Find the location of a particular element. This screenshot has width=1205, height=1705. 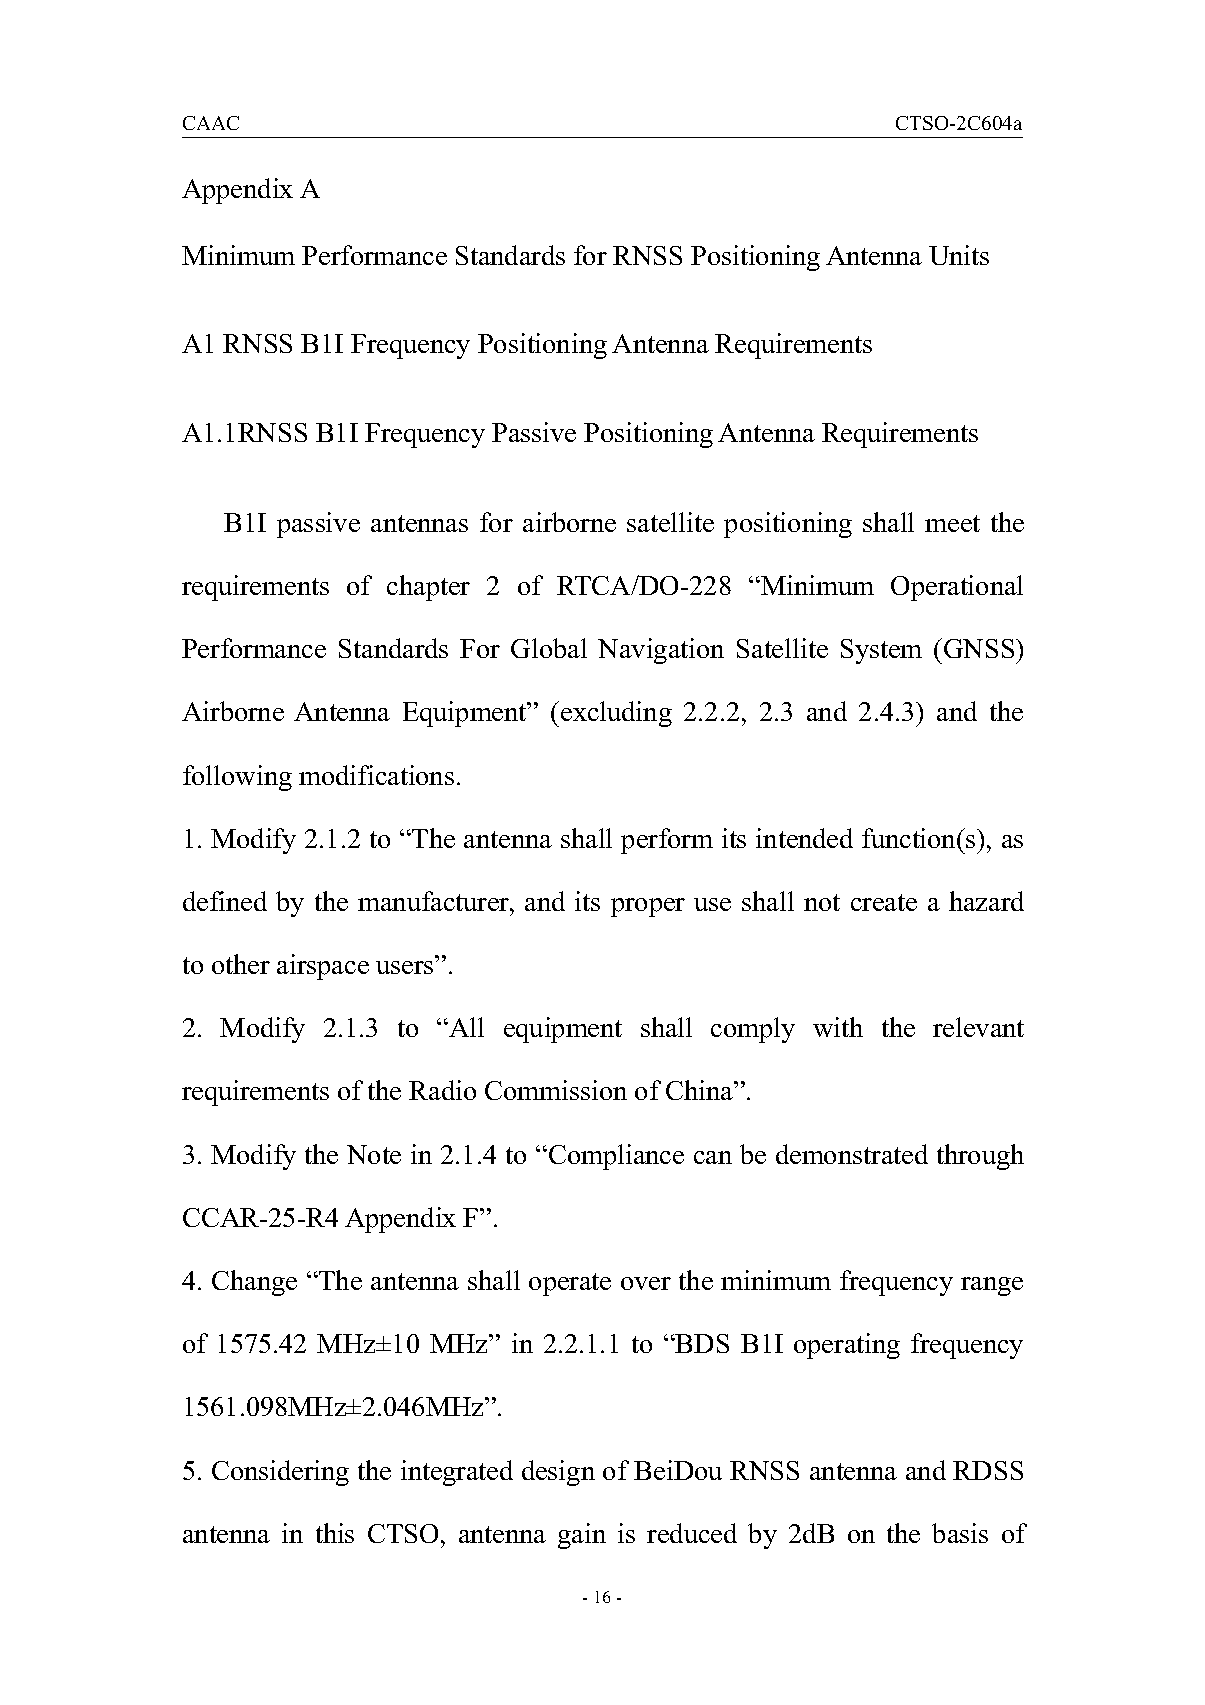

basis is located at coordinates (960, 1533).
